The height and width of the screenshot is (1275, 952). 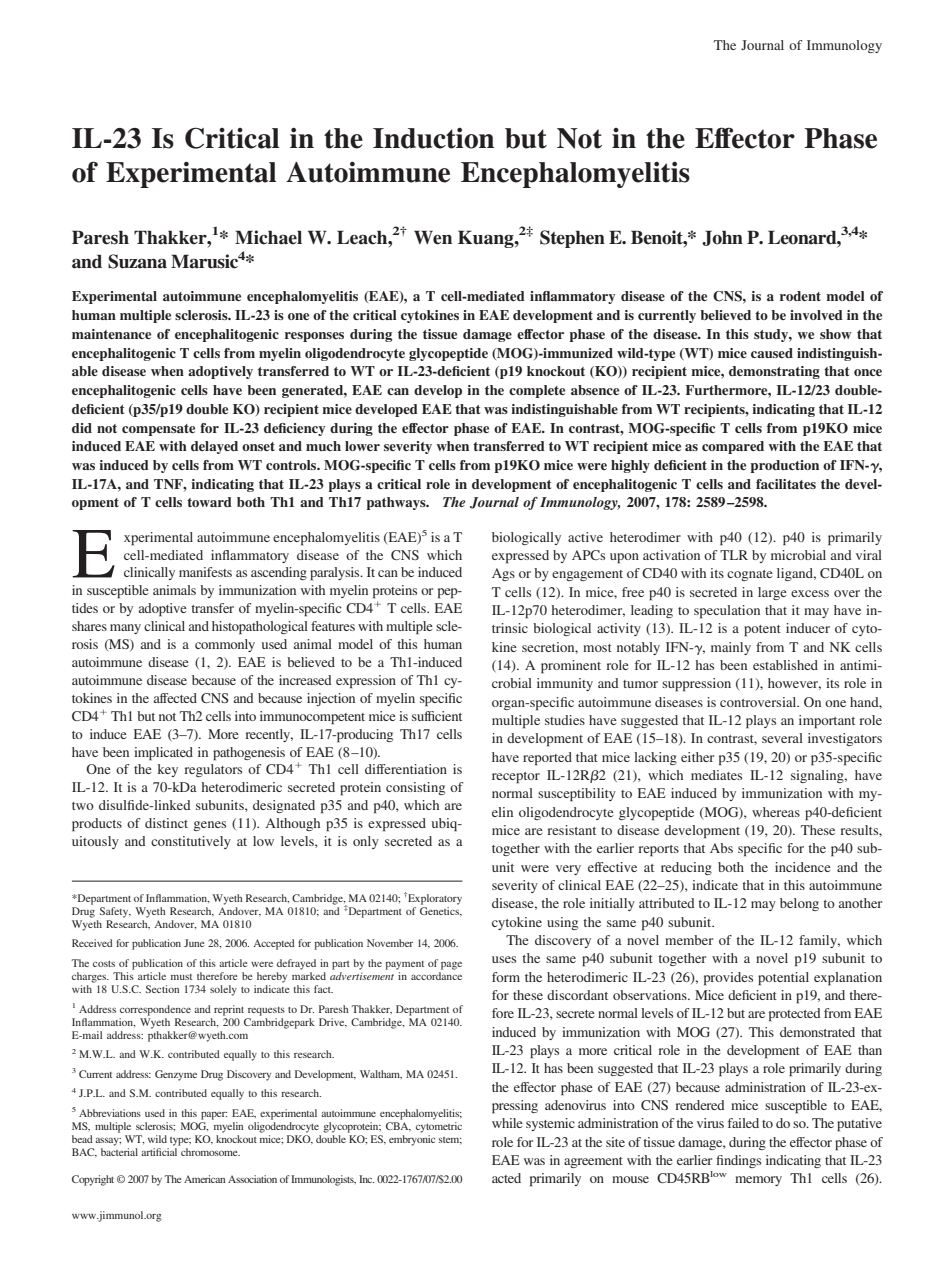 What do you see at coordinates (722, 238) in the screenshot?
I see `John` at bounding box center [722, 238].
